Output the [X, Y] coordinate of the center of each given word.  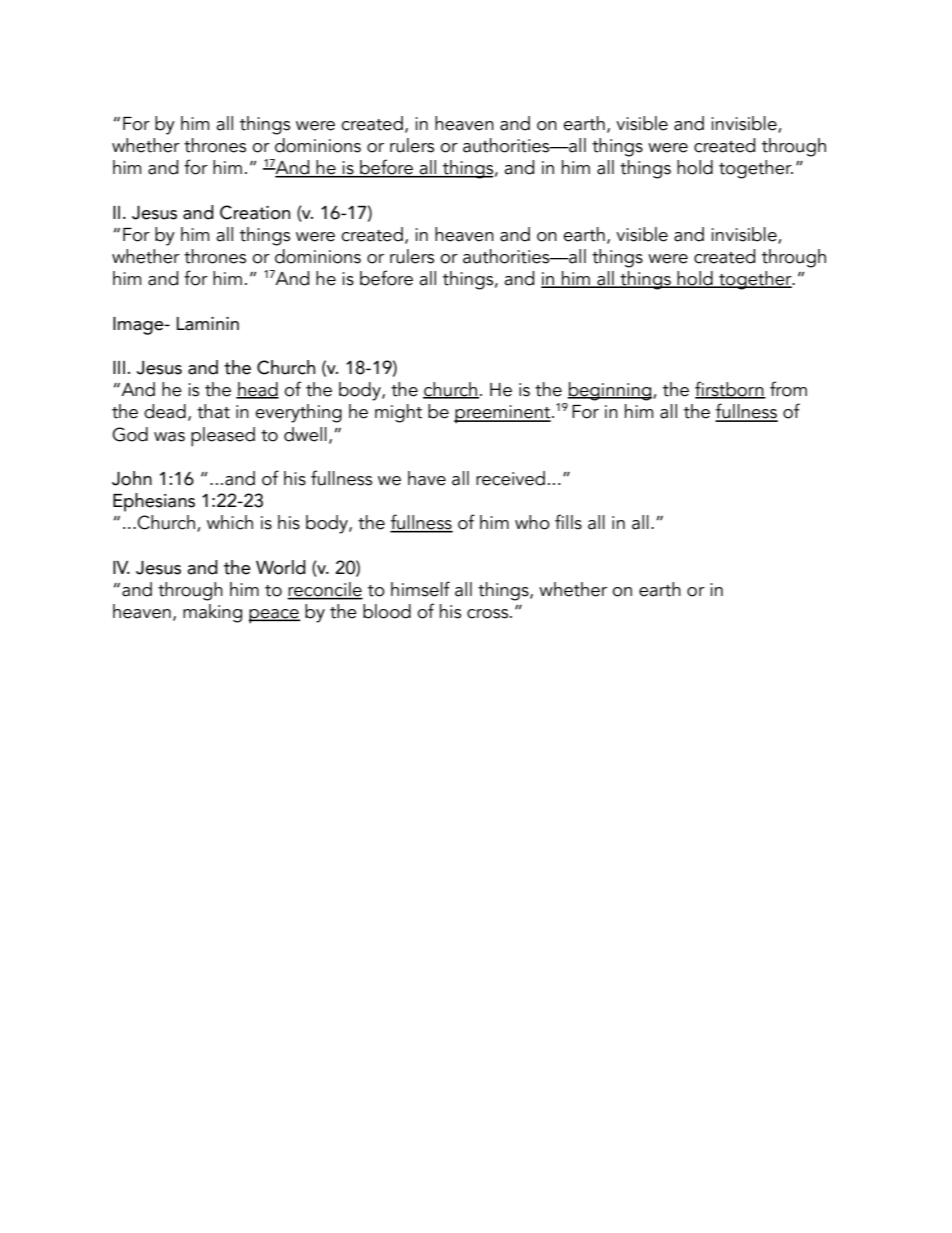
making [212, 613]
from [788, 389]
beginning [610, 391]
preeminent [503, 414]
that [213, 411]
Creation [255, 212]
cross [489, 614]
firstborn [730, 390]
